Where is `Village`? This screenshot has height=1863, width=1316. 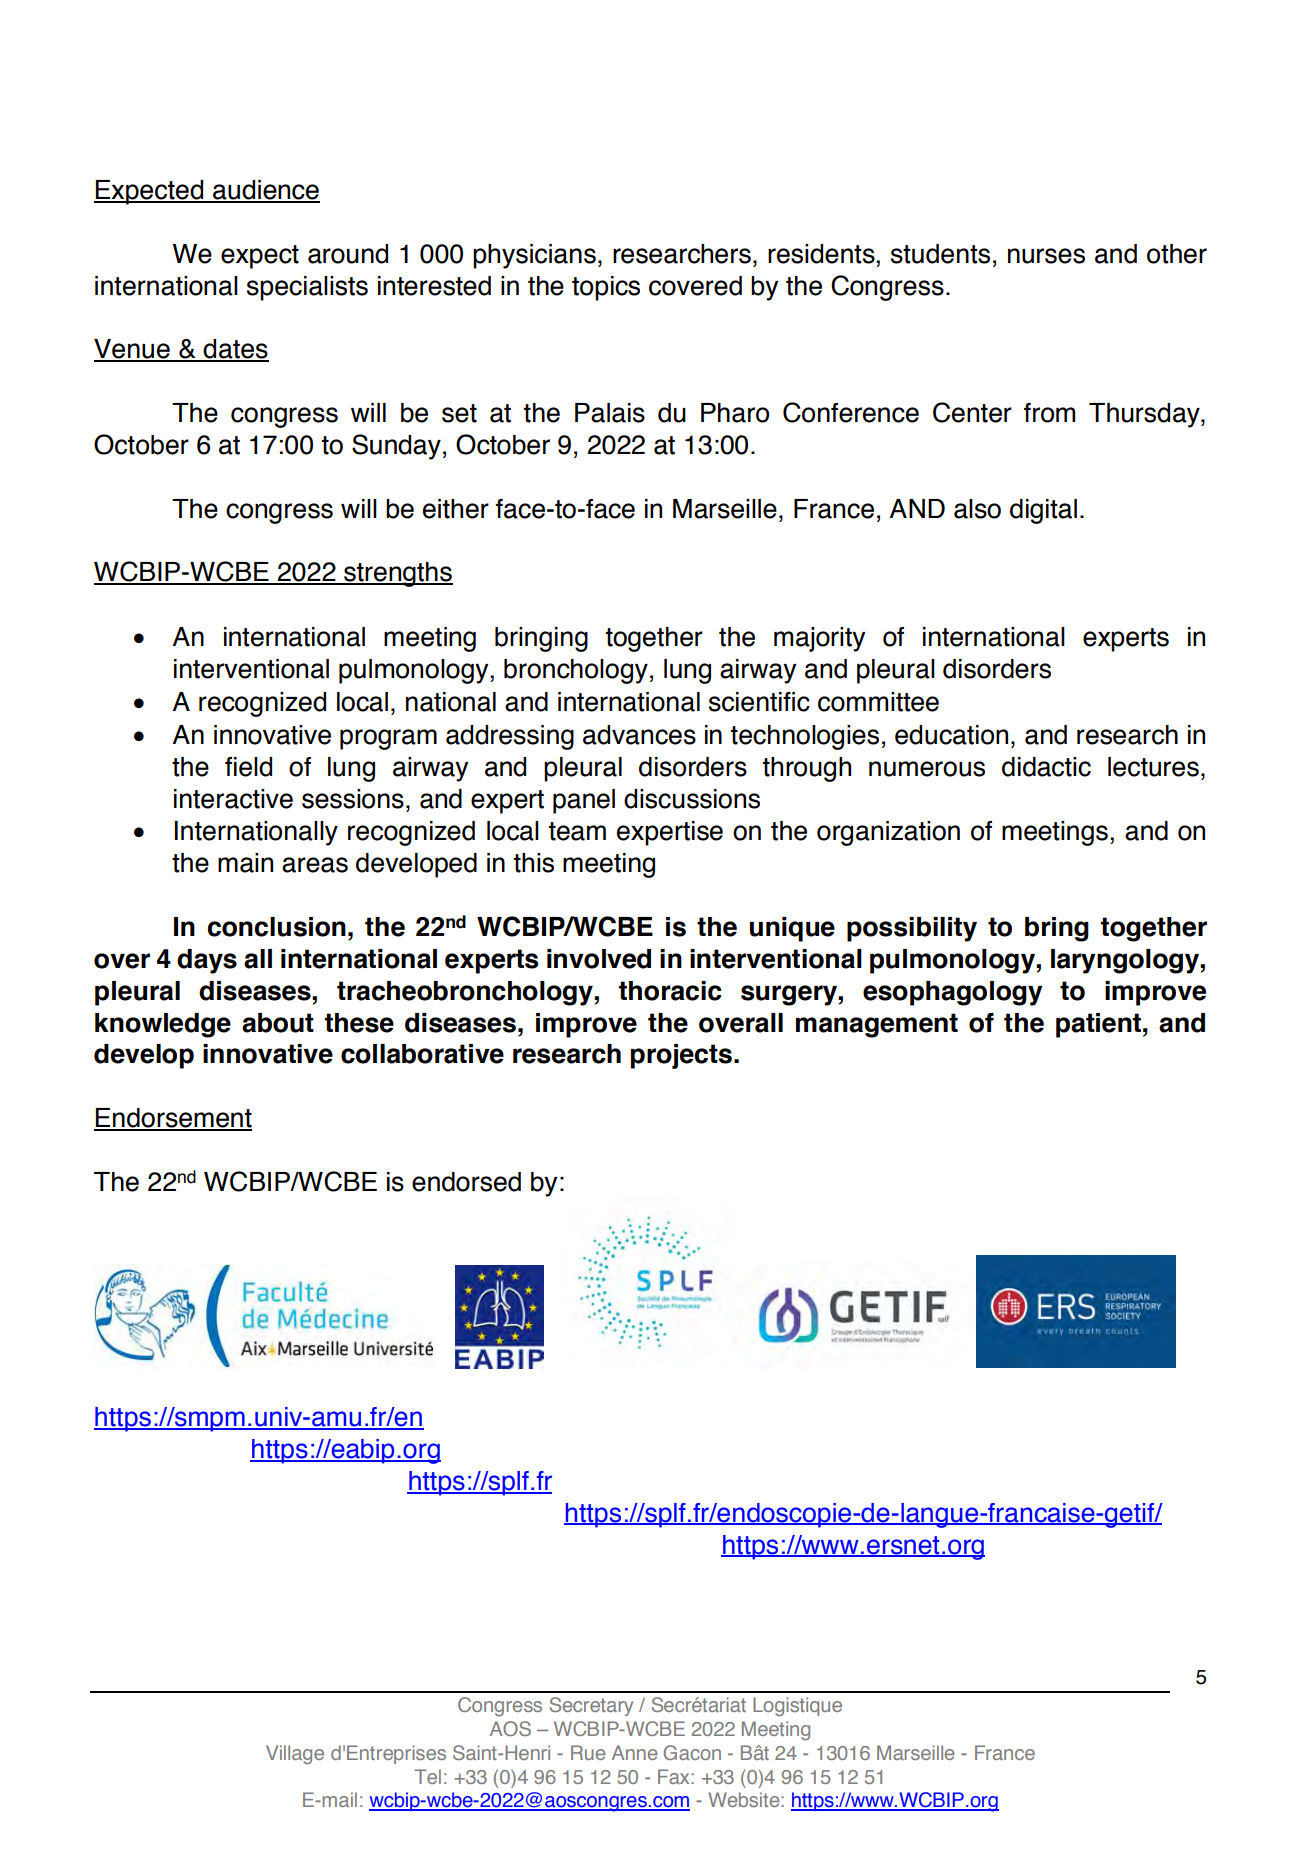
Village is located at coordinates (295, 1755).
